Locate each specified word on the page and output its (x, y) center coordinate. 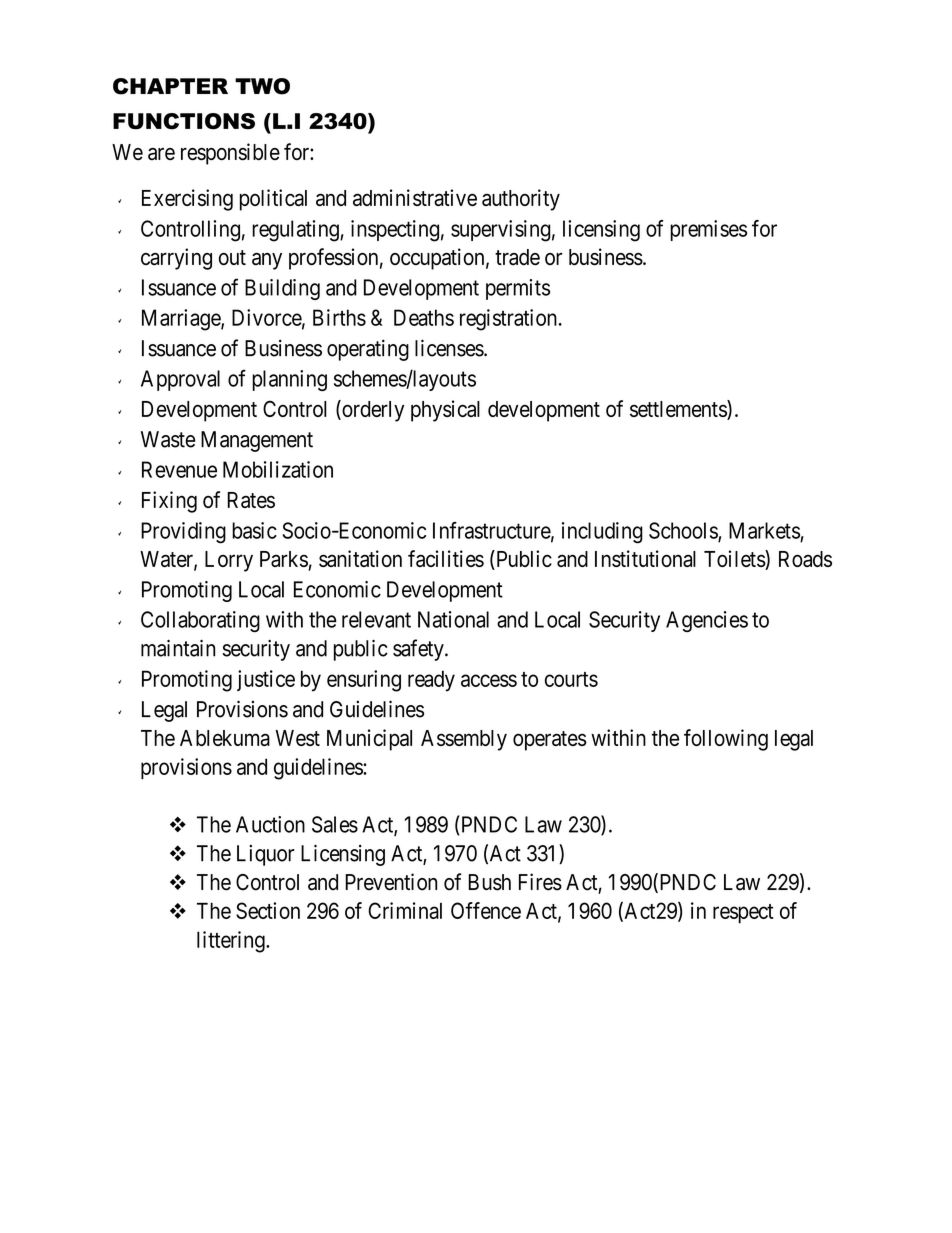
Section (268, 910)
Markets (764, 530)
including (602, 533)
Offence (486, 910)
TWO (262, 86)
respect (743, 914)
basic (254, 530)
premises (708, 230)
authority (521, 200)
